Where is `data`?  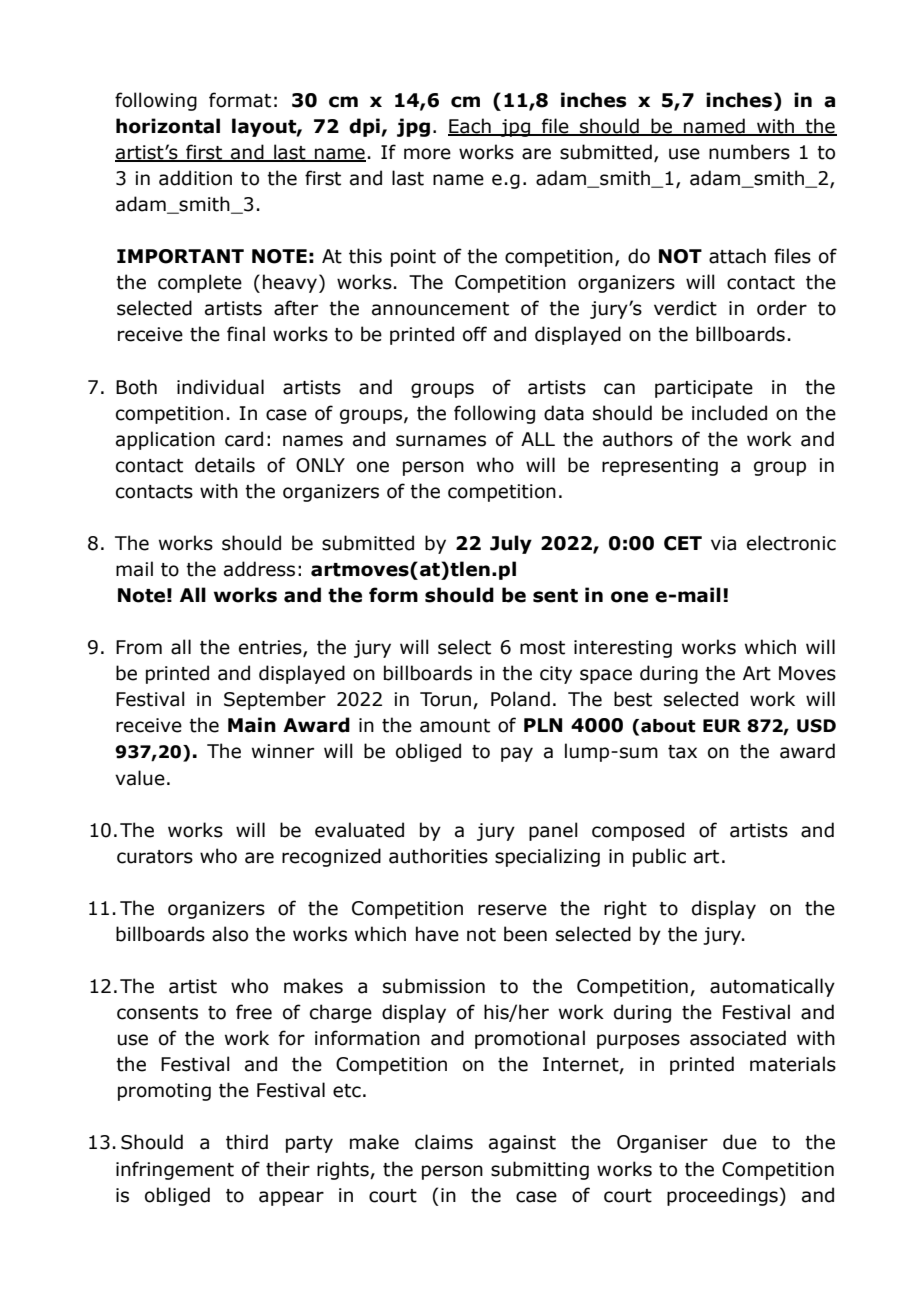
data is located at coordinates (564, 413).
